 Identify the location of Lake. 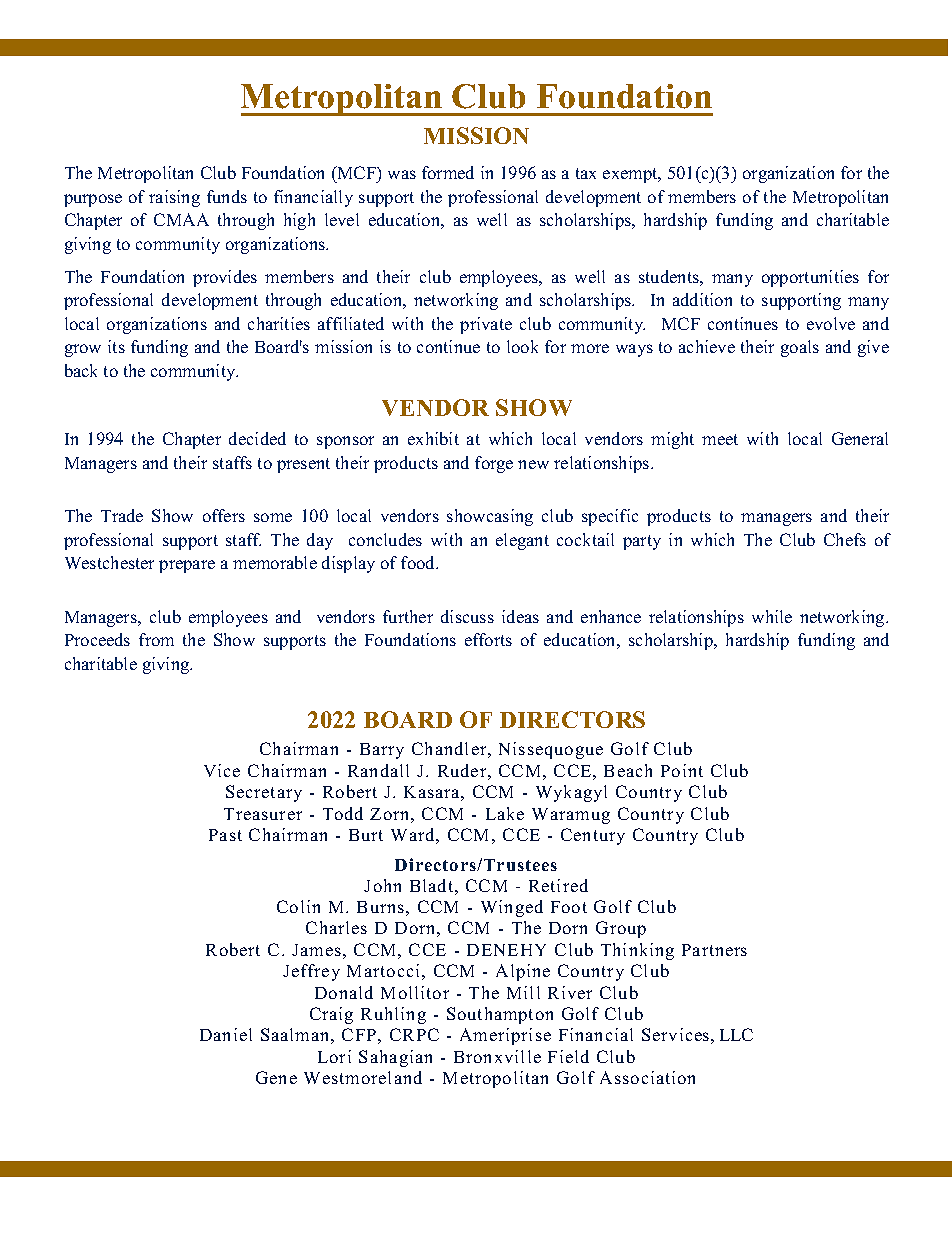
(505, 813).
